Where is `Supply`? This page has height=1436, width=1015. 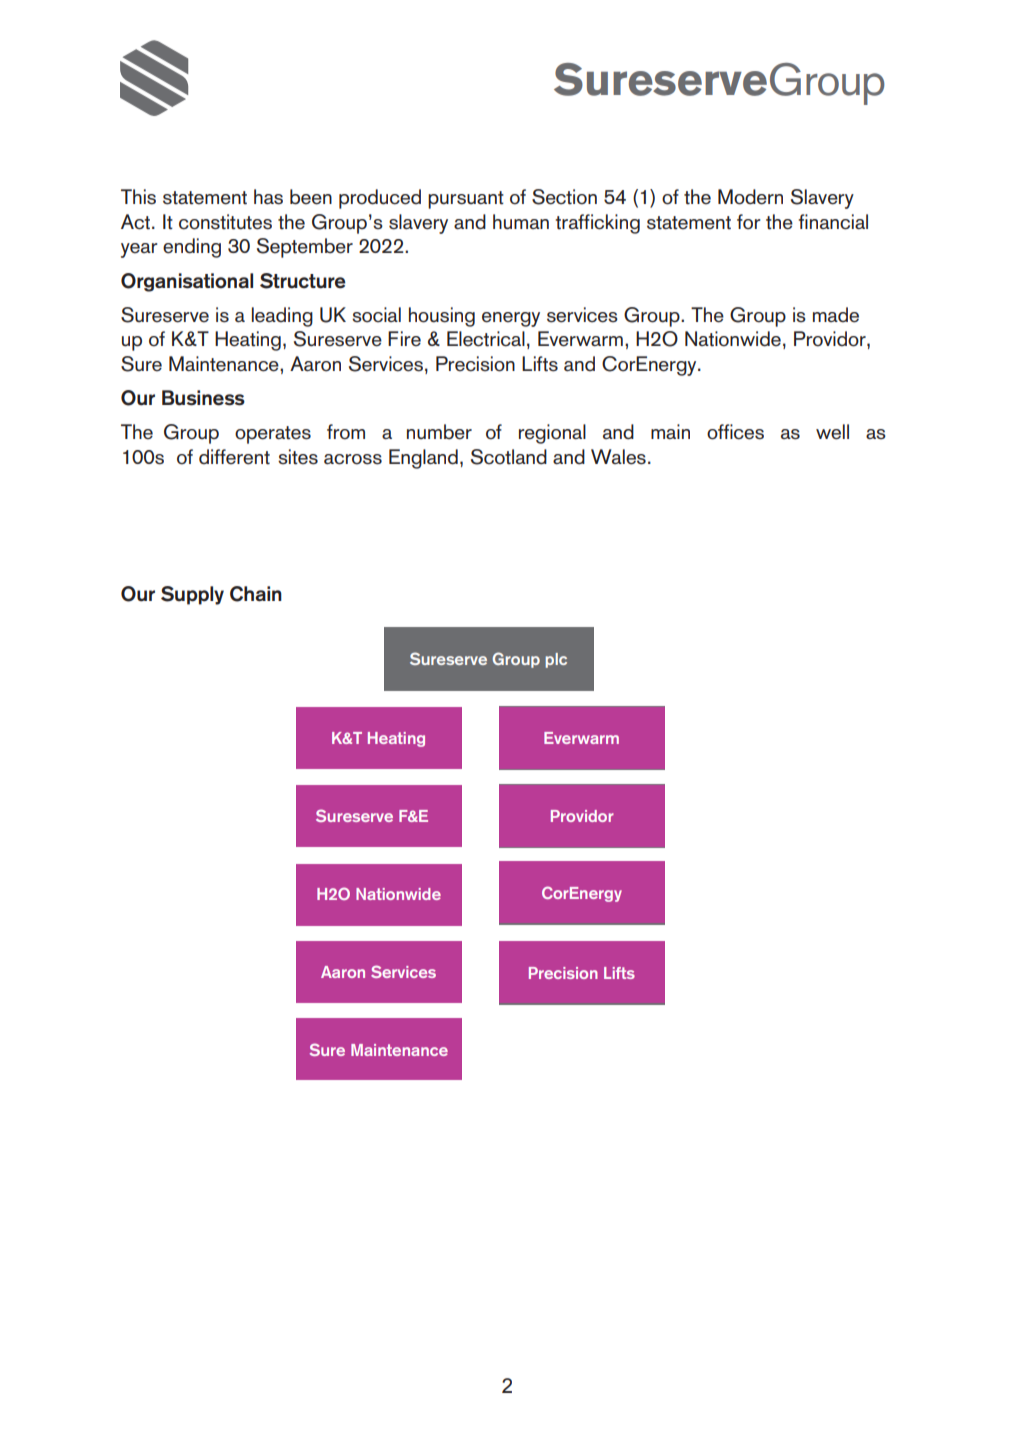
Supply is located at coordinates (192, 595).
